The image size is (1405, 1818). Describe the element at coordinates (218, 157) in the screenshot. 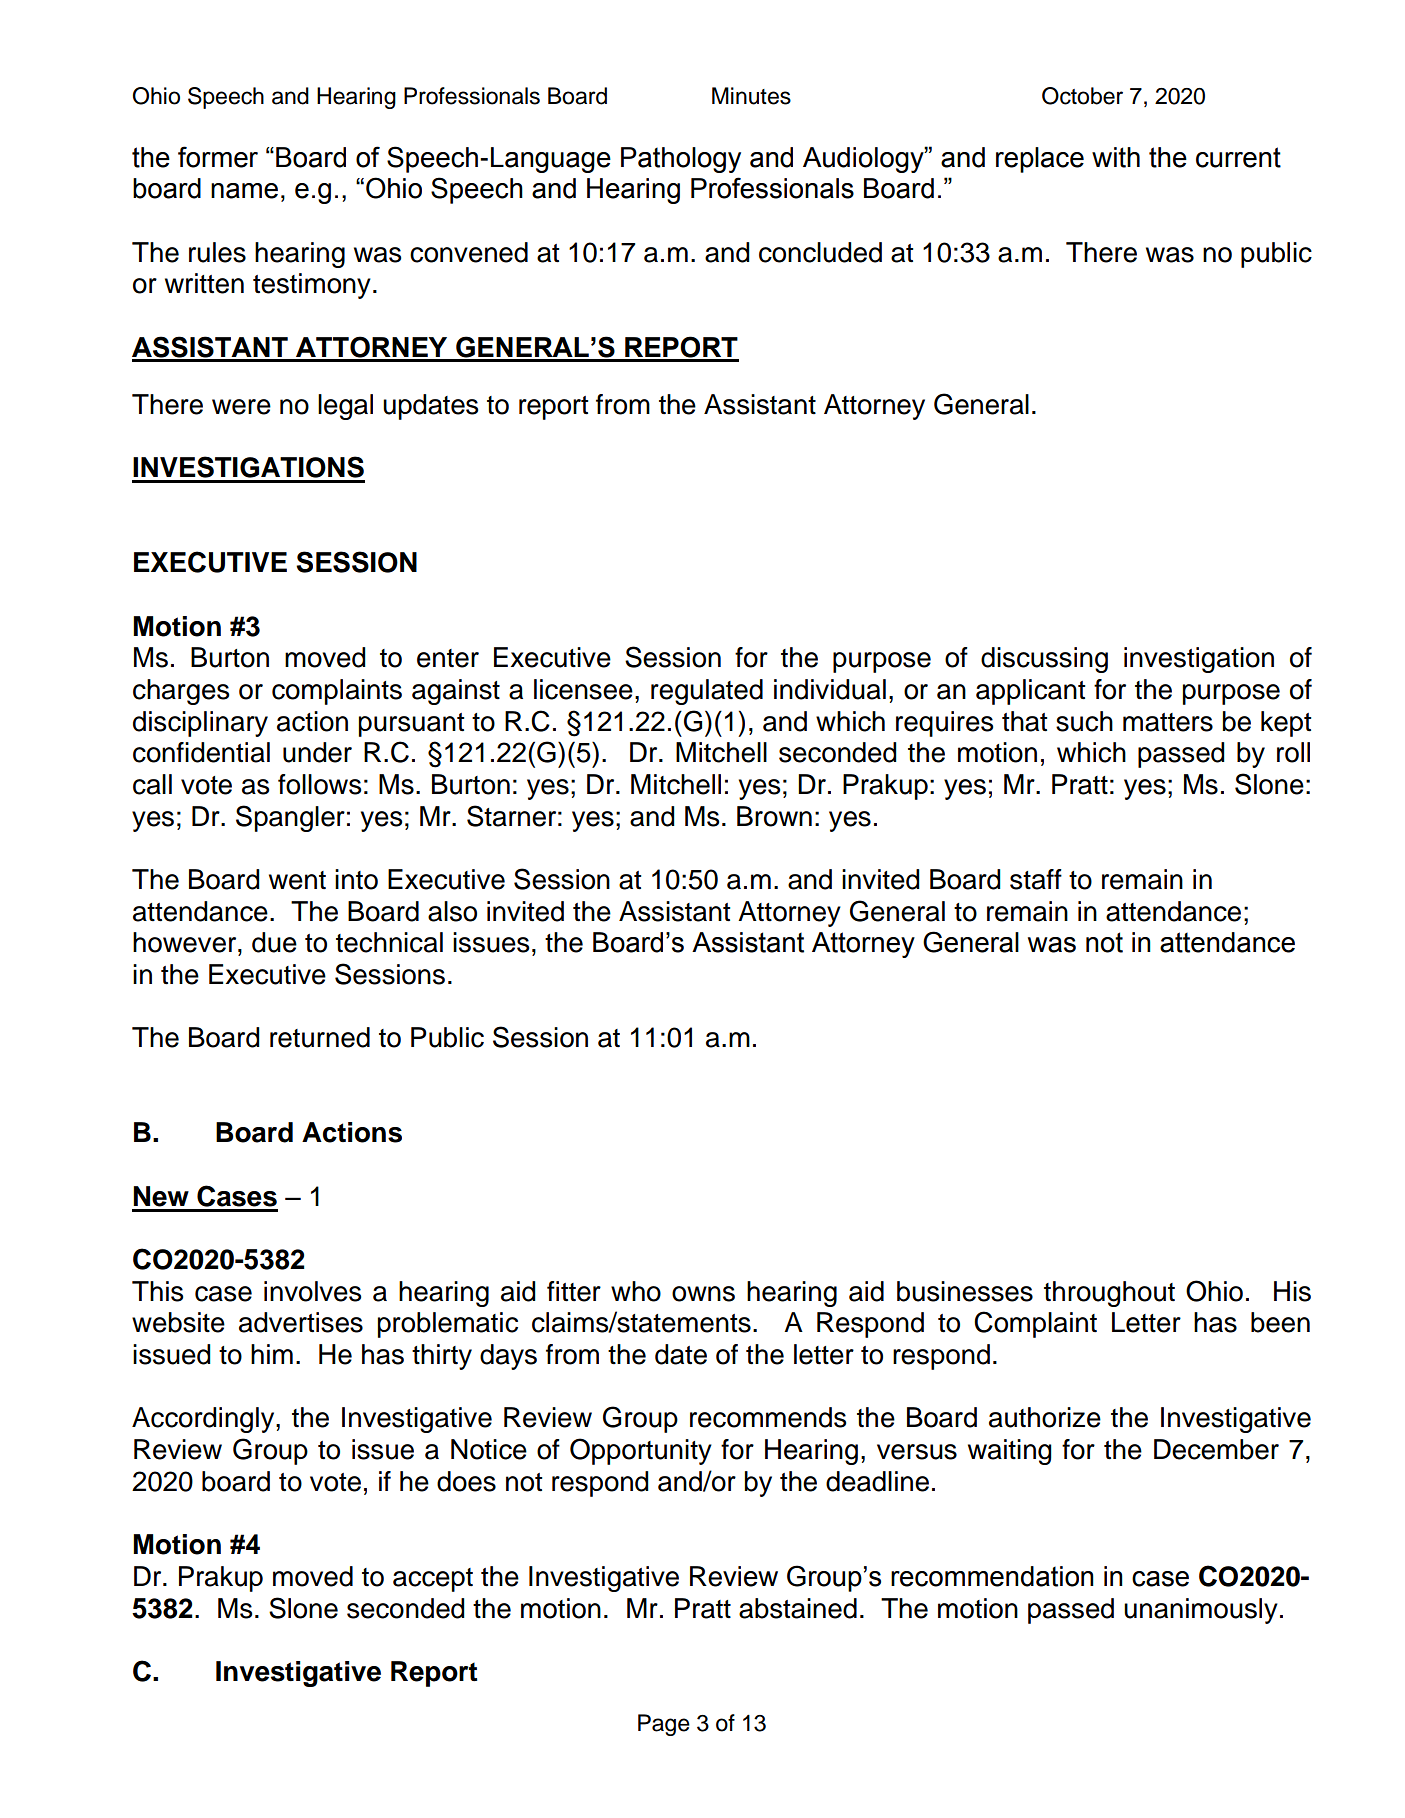

I see `former` at that location.
